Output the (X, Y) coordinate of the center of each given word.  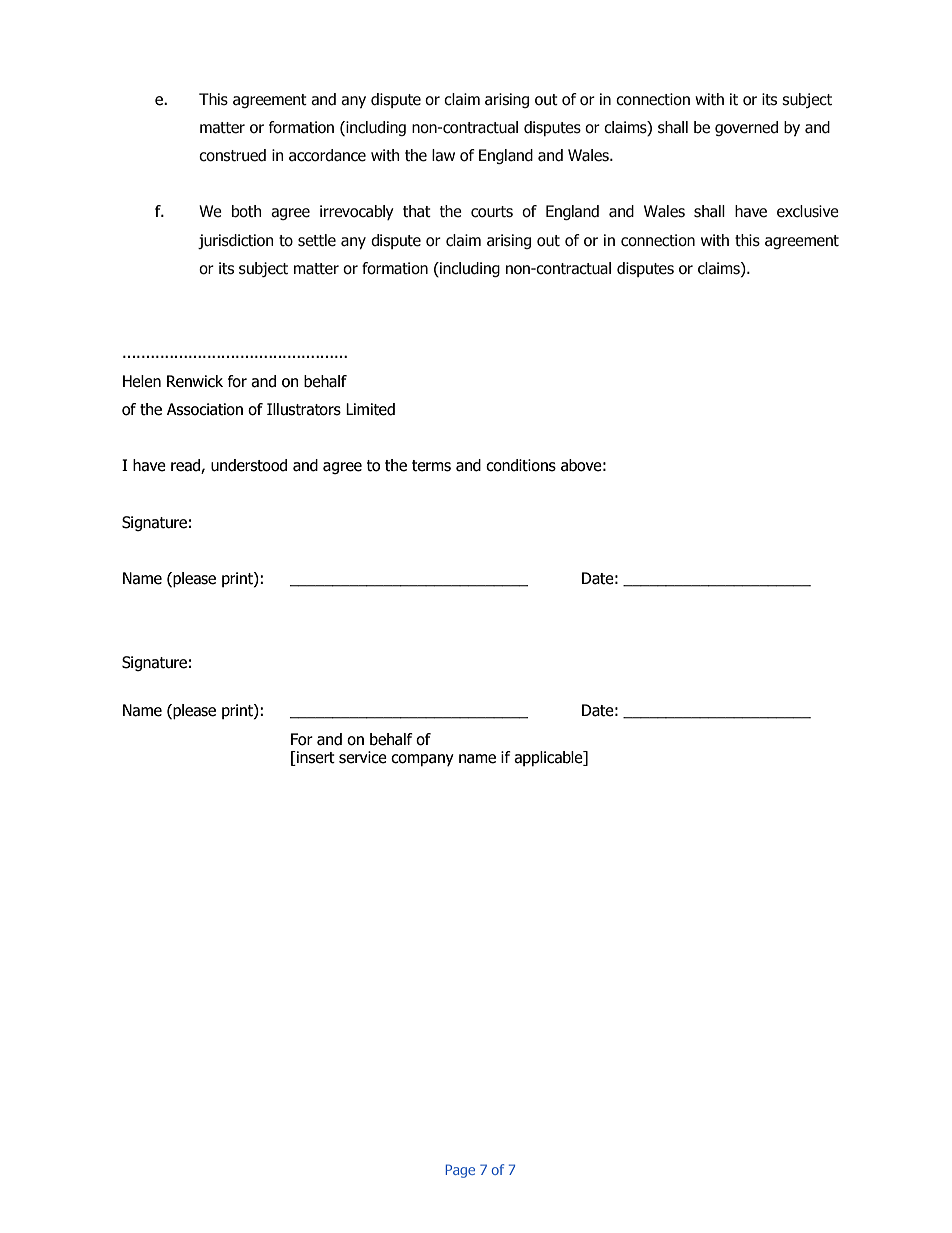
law (443, 155)
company (422, 760)
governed (746, 128)
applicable (549, 758)
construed (232, 155)
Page (460, 1171)
